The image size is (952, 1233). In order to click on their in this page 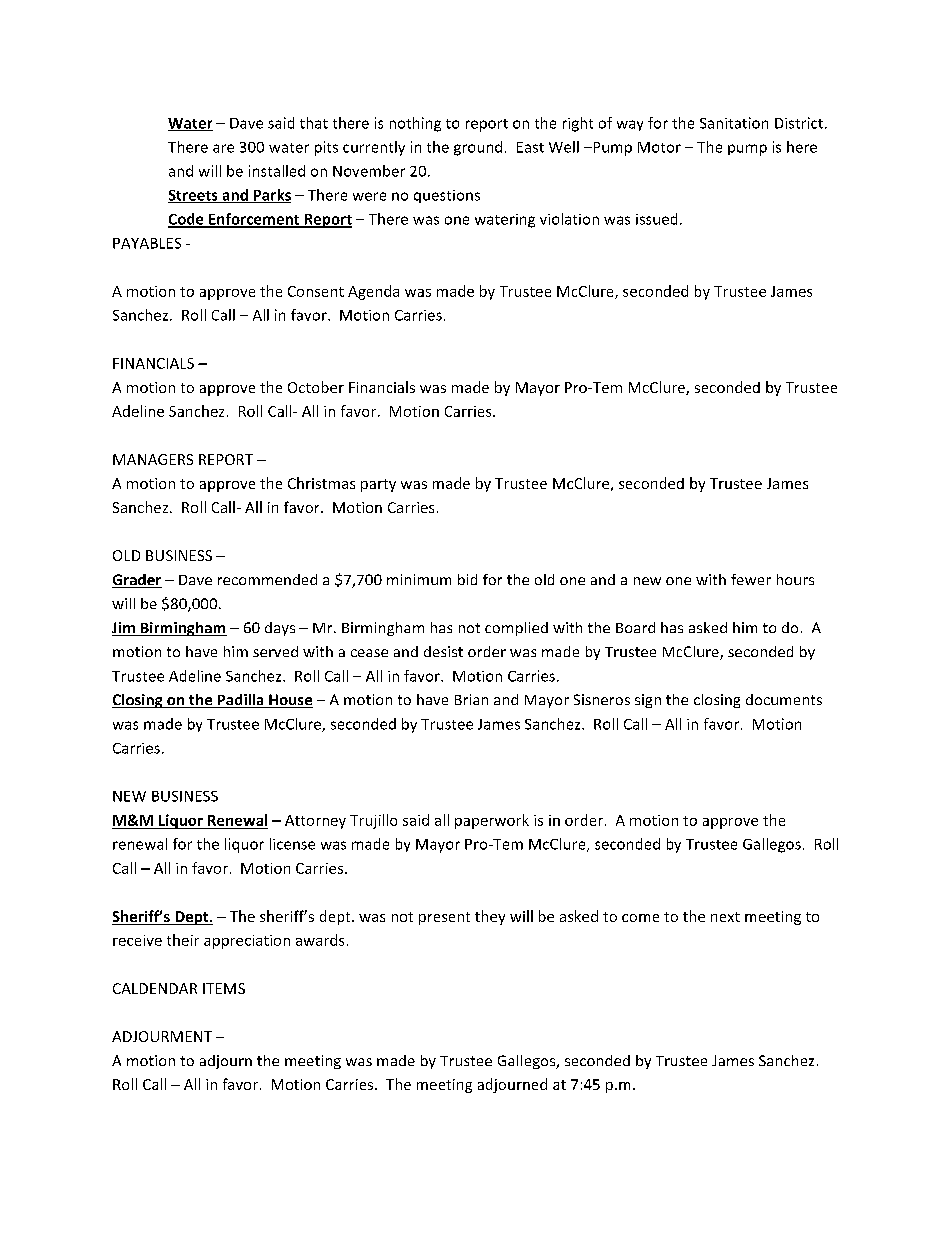, I will do `click(183, 940)`.
